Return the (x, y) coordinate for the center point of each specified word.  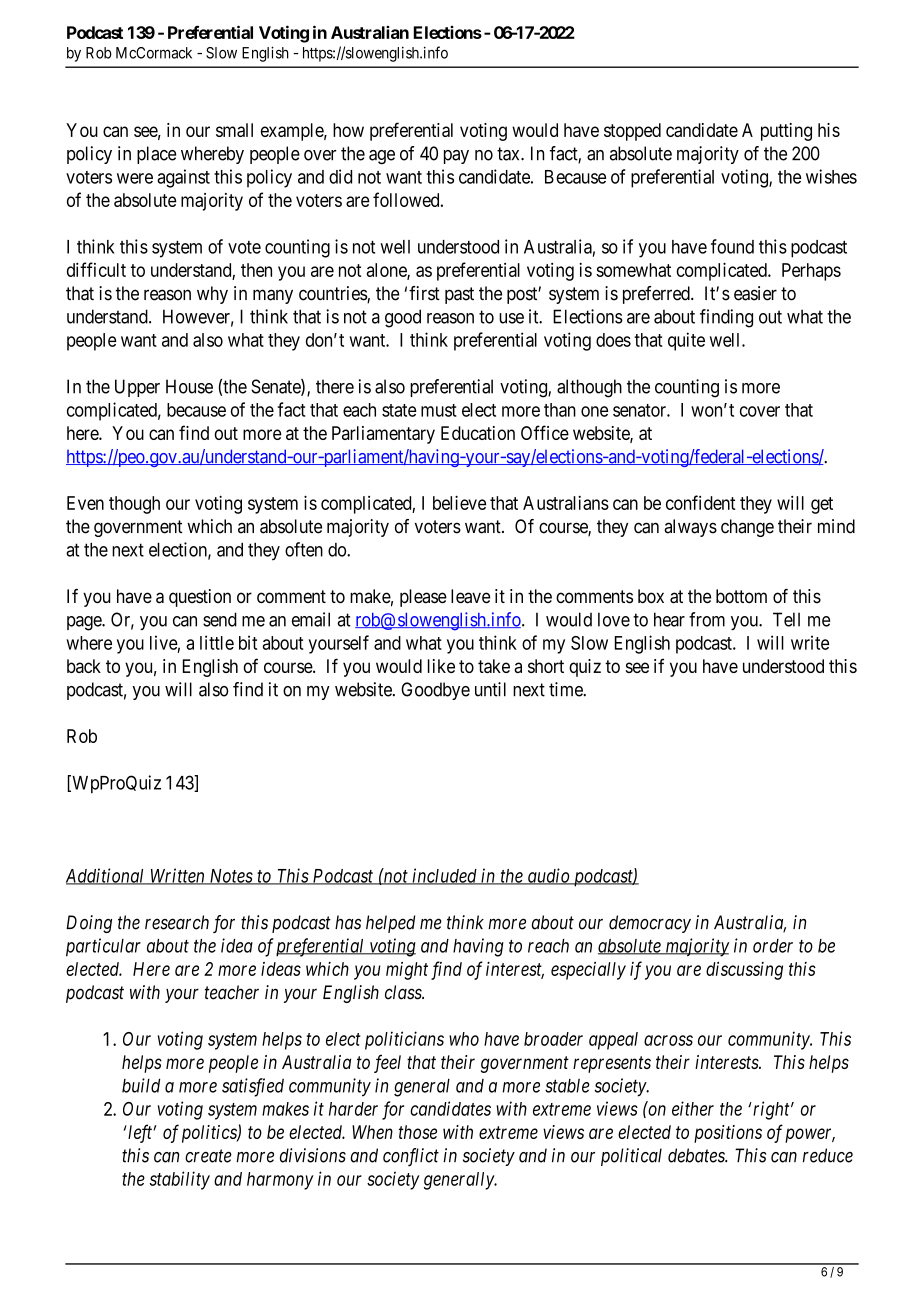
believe (459, 502)
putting (786, 132)
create (208, 1156)
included (445, 876)
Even (85, 503)
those (418, 1132)
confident (701, 502)
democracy (650, 924)
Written (177, 876)
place (156, 155)
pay (456, 157)
